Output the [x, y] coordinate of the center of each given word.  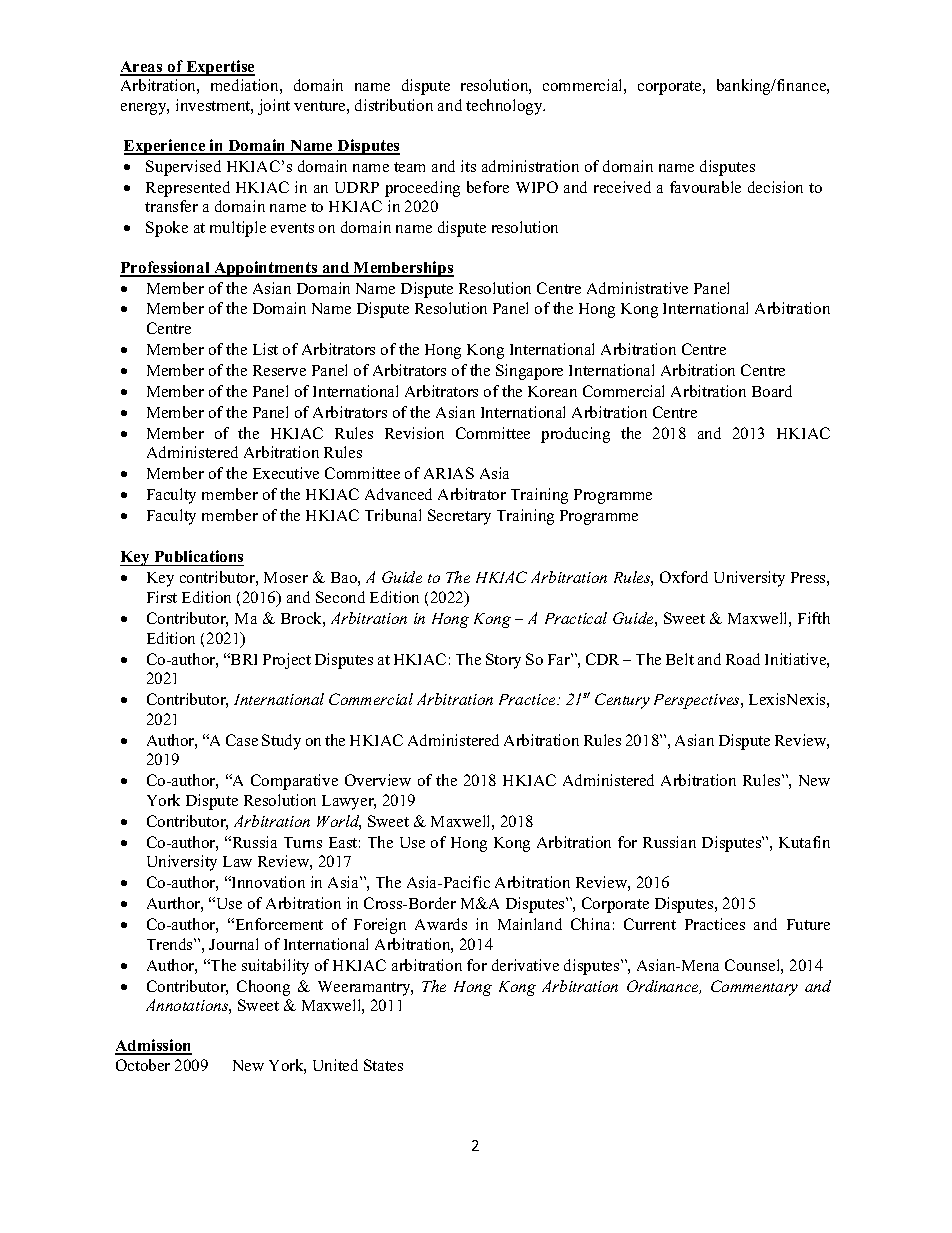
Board [772, 391]
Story [503, 661]
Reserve [279, 370]
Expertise [219, 68]
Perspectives [698, 701]
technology [505, 107]
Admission [153, 1046]
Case [242, 740]
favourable [705, 187]
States [383, 1065]
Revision [414, 433]
